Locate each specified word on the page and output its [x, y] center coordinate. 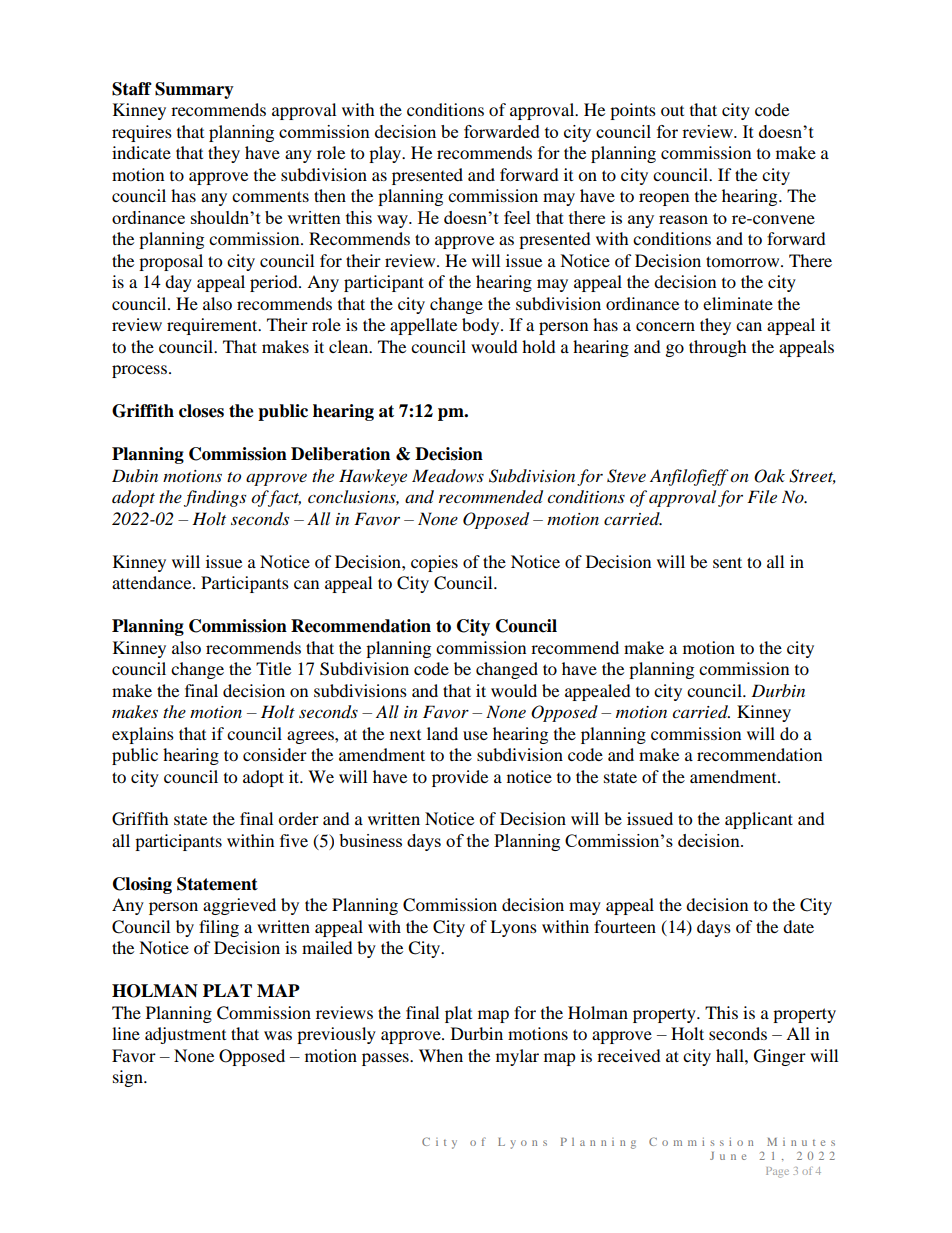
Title [273, 668]
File [762, 496]
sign [129, 1078]
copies [434, 563]
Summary [194, 90]
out [672, 111]
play [386, 154]
